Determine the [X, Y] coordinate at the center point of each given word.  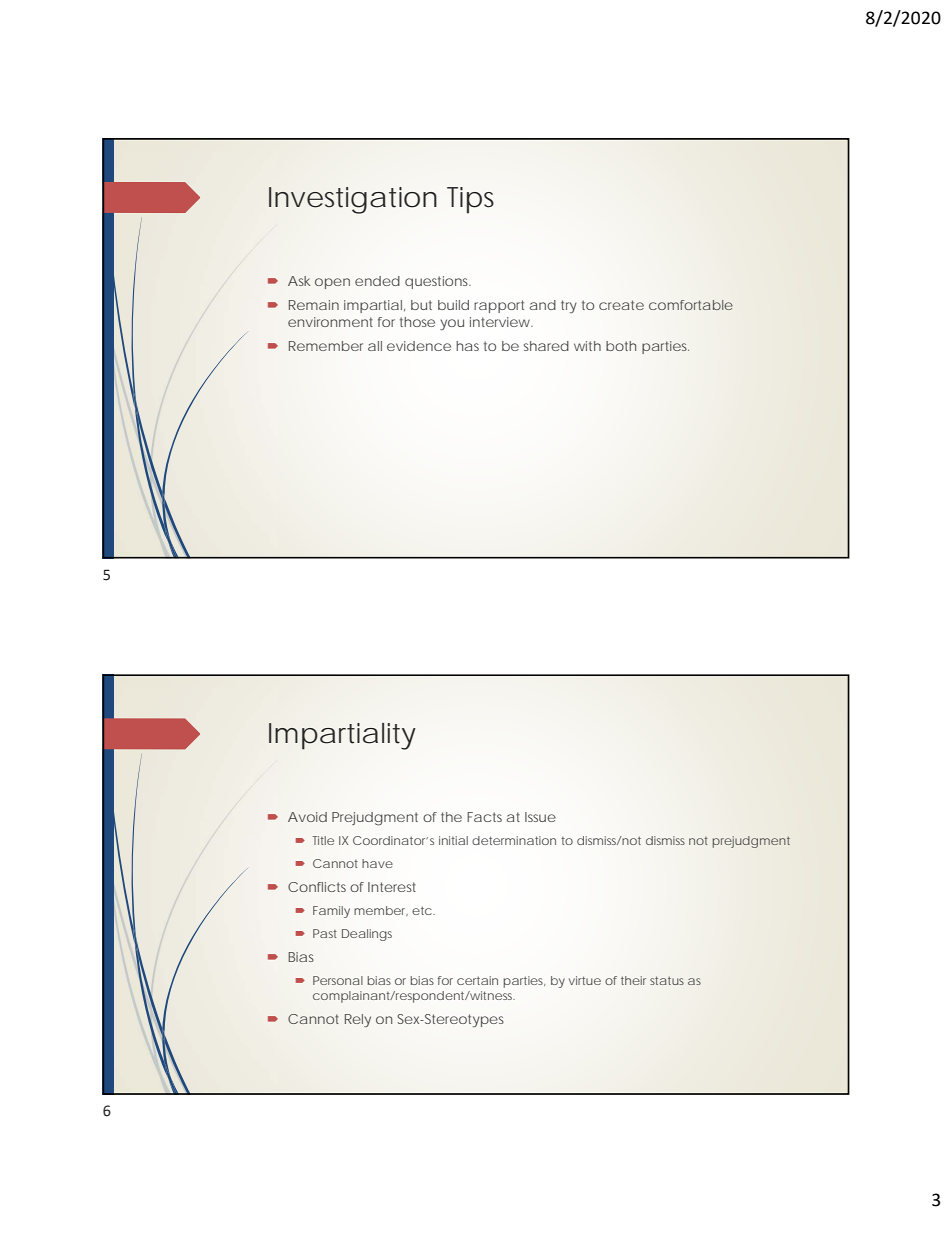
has [467, 346]
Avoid [307, 817]
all [375, 346]
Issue [540, 817]
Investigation [353, 200]
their [633, 980]
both [621, 346]
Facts [484, 817]
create [621, 305]
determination [514, 840]
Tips [470, 200]
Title [323, 840]
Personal [338, 980]
